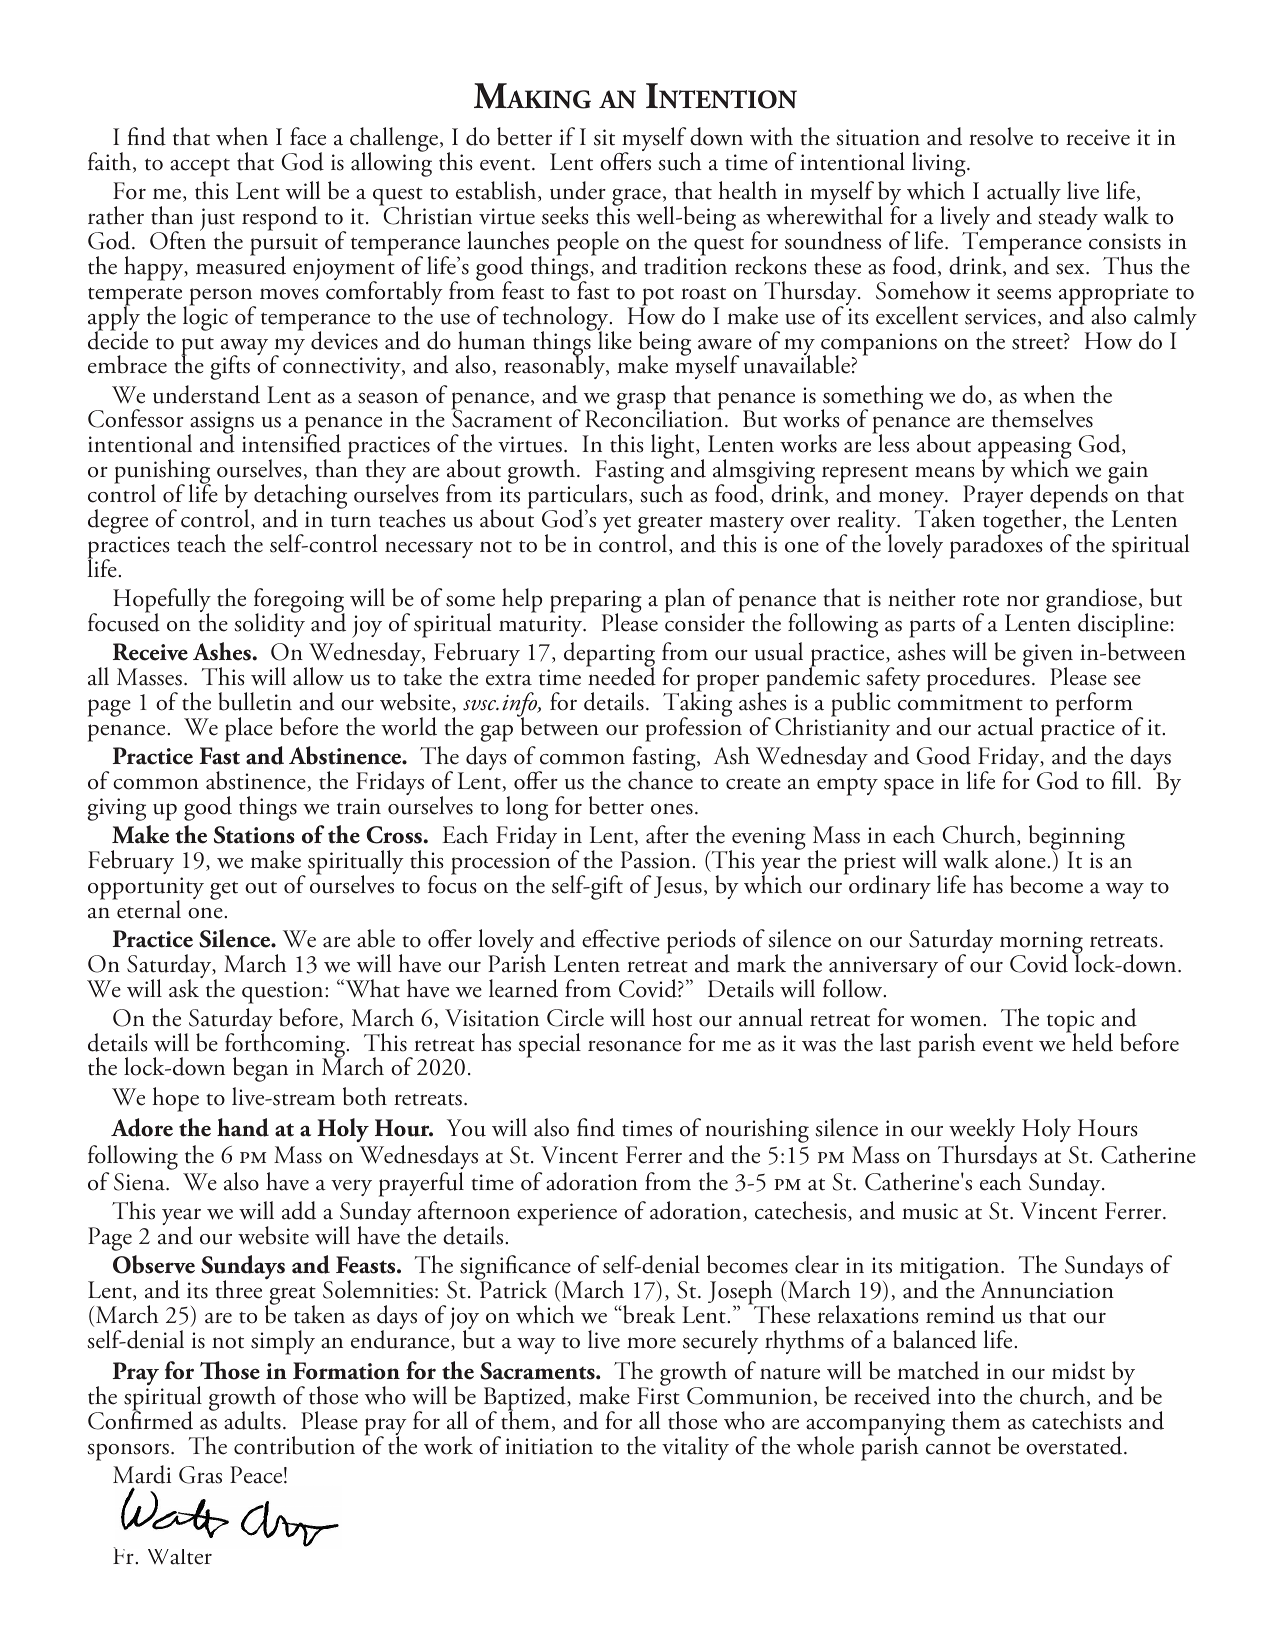  What do you see at coordinates (180, 1557) in the page?
I see `Walter` at bounding box center [180, 1557].
